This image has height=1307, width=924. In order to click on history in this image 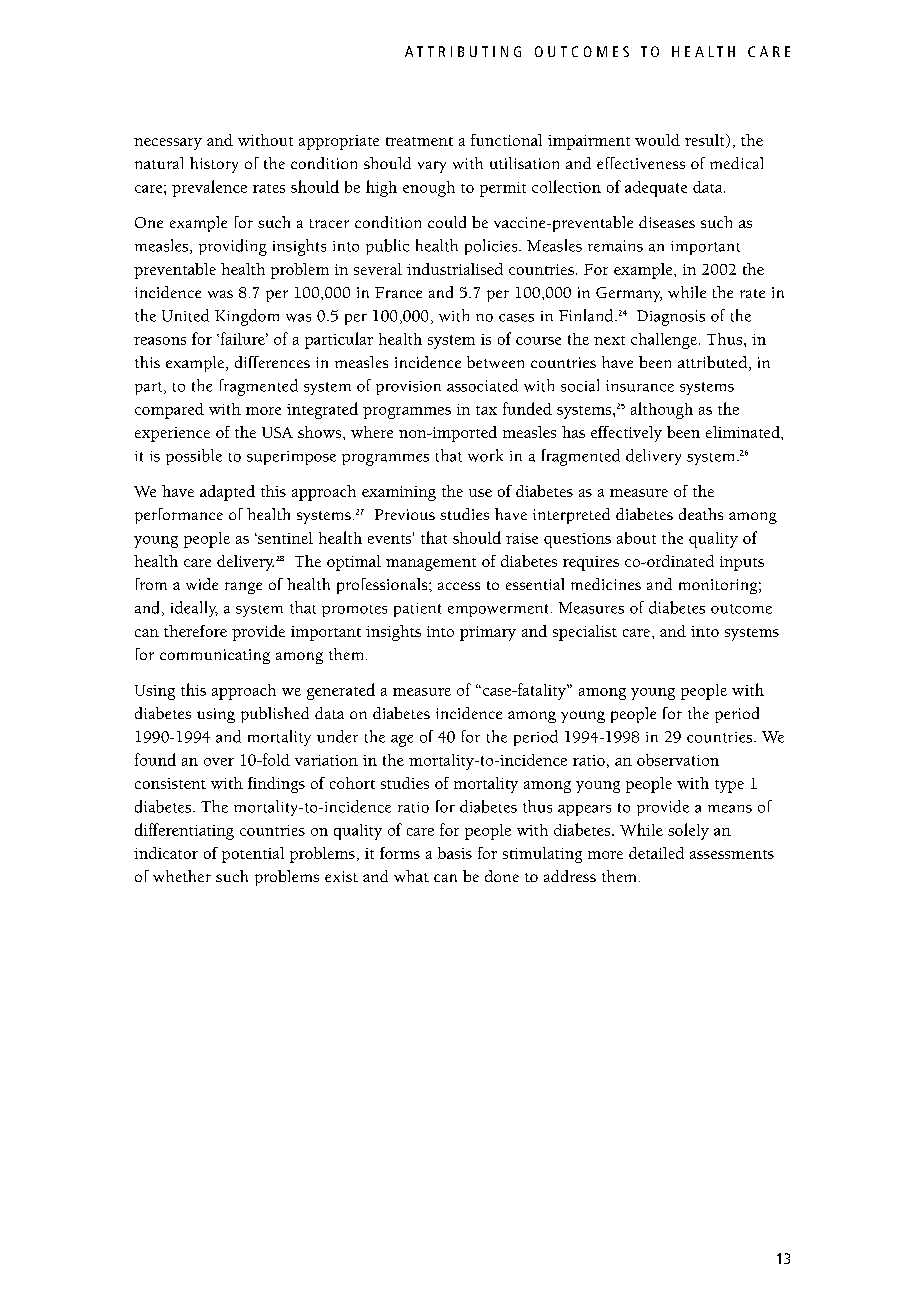, I will do `click(214, 165)`.
